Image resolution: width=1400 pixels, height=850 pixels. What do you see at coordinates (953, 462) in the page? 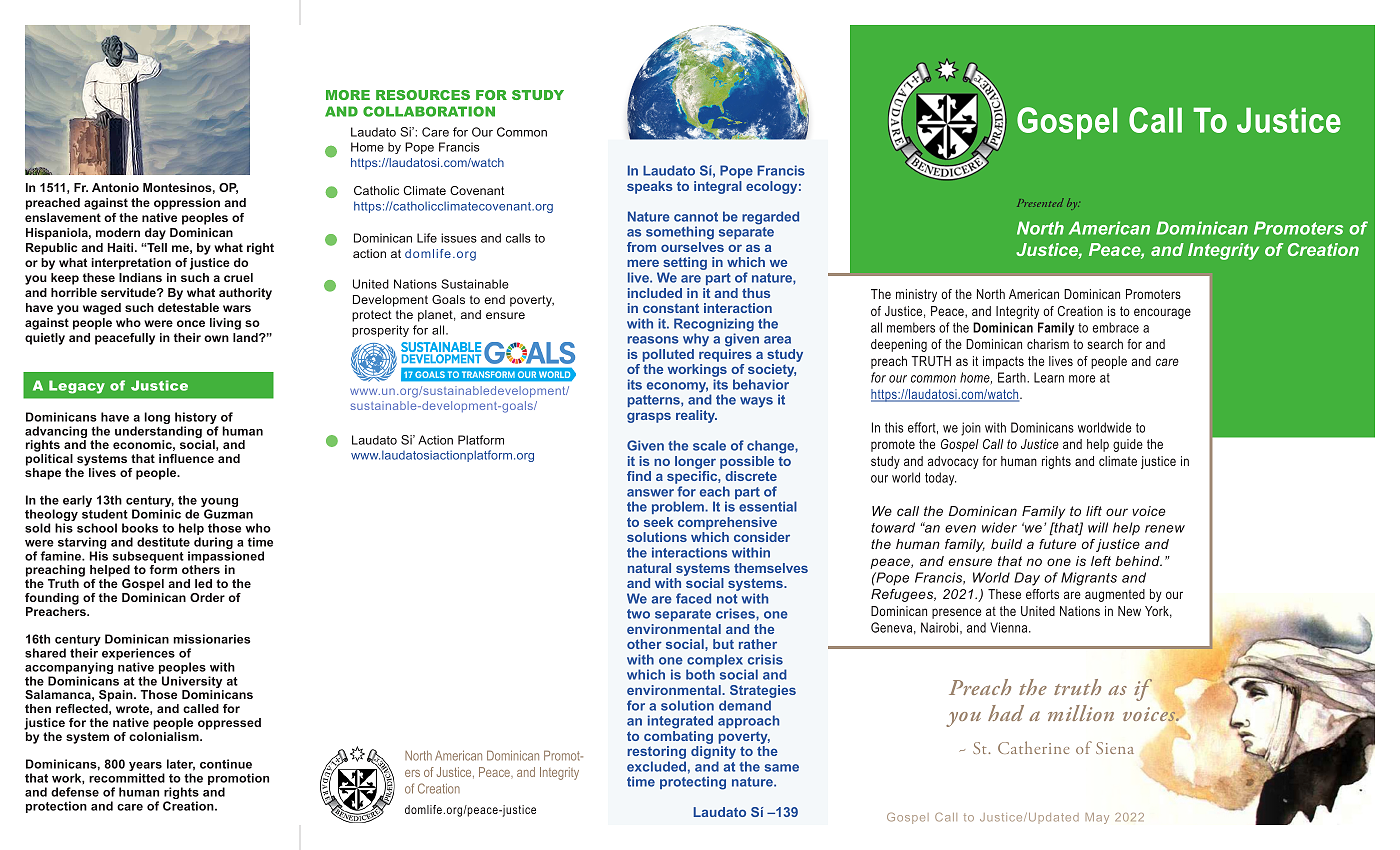
I see `advocacy` at bounding box center [953, 462].
